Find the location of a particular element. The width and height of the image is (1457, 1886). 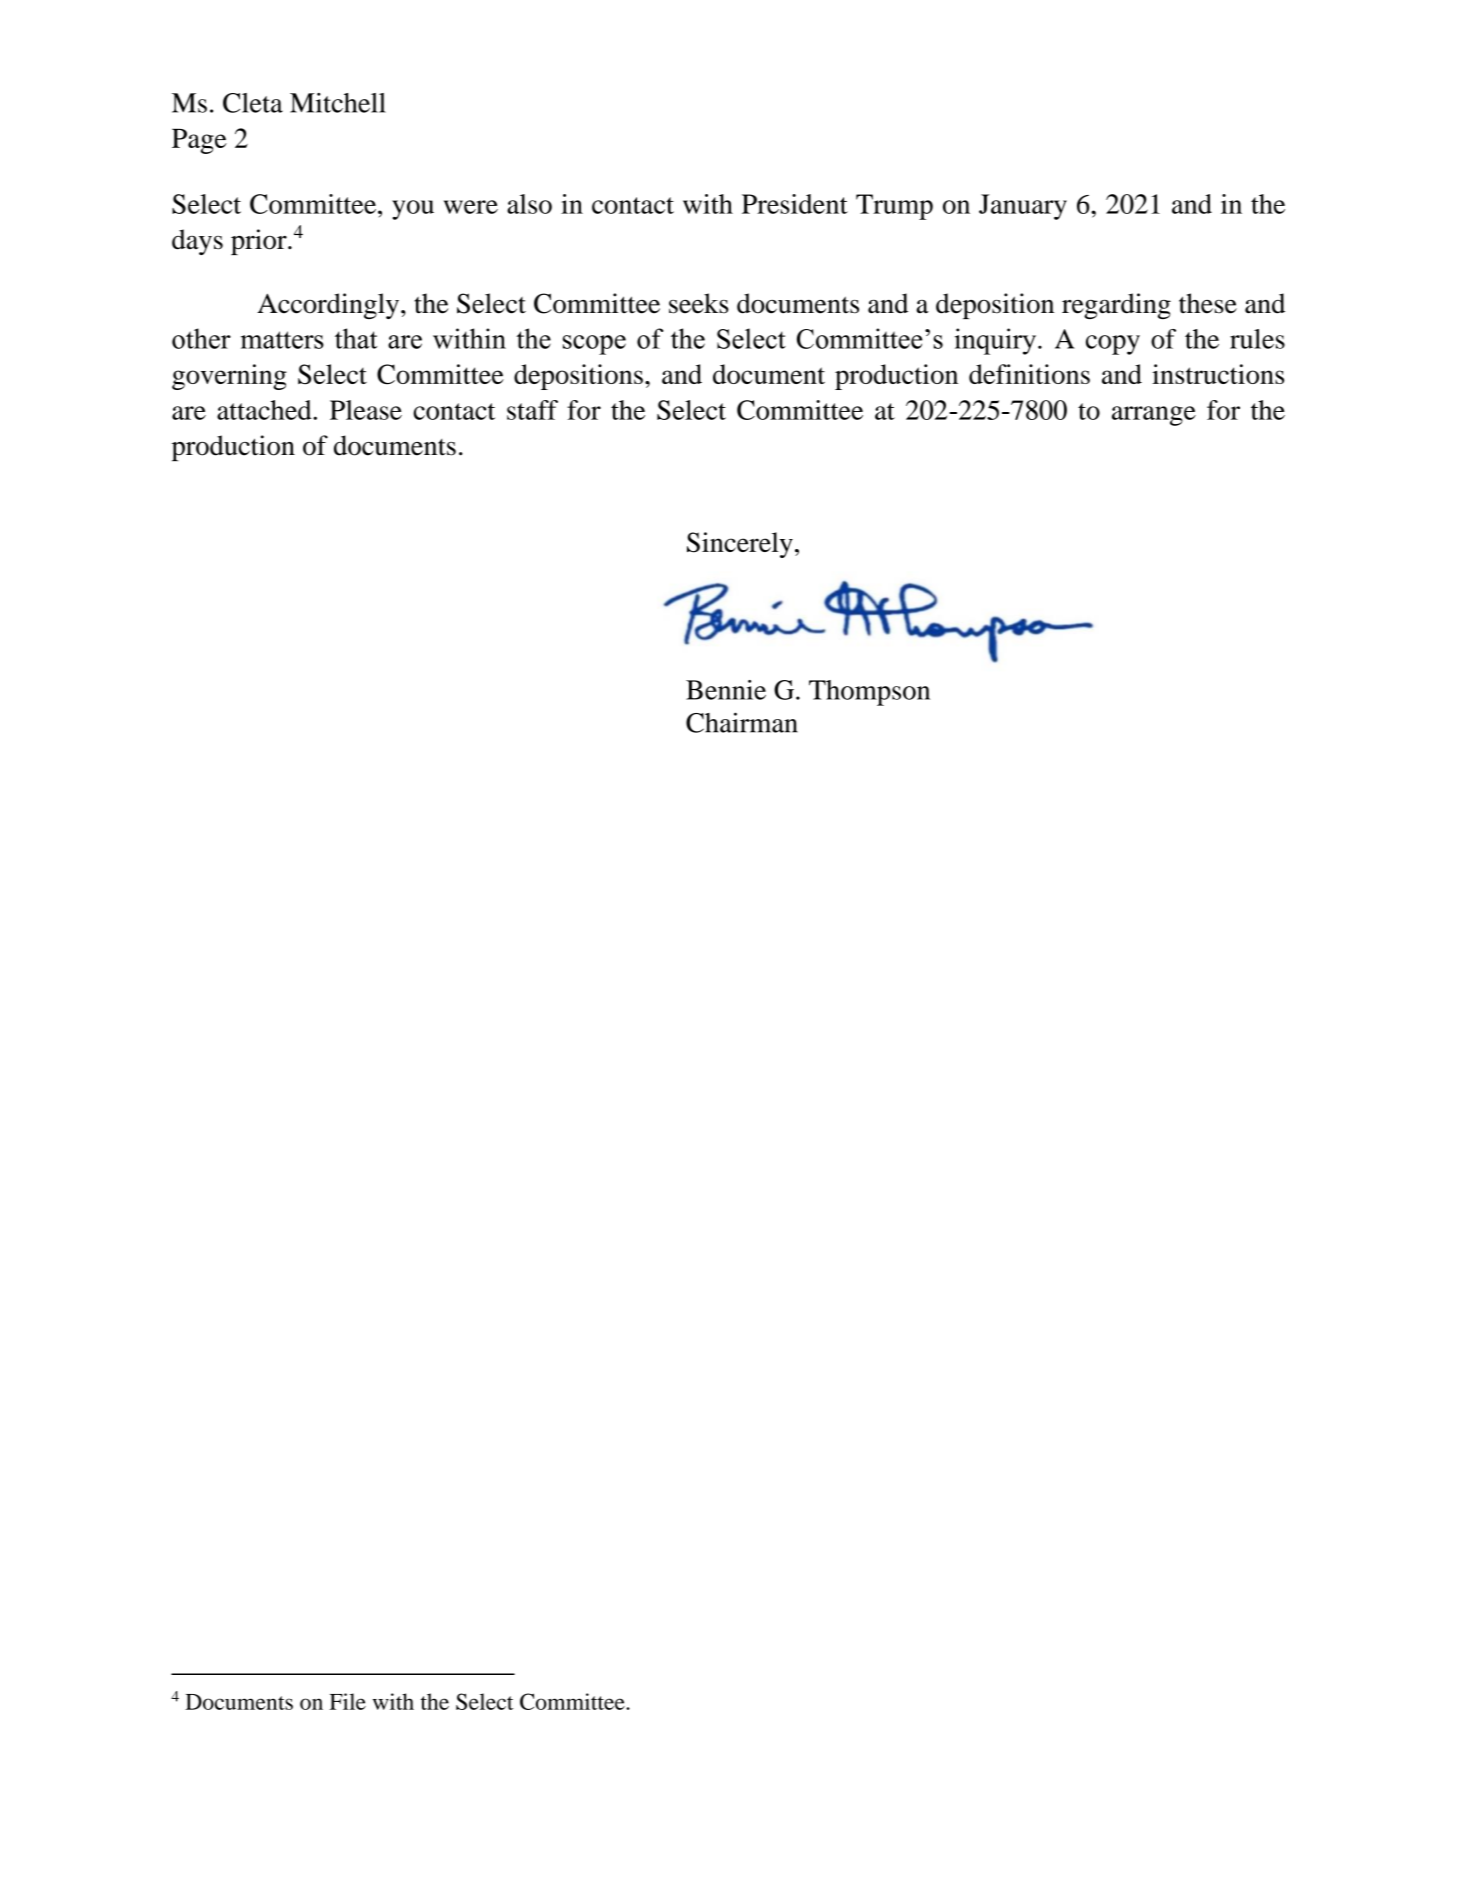

Chairman is located at coordinates (742, 722).
